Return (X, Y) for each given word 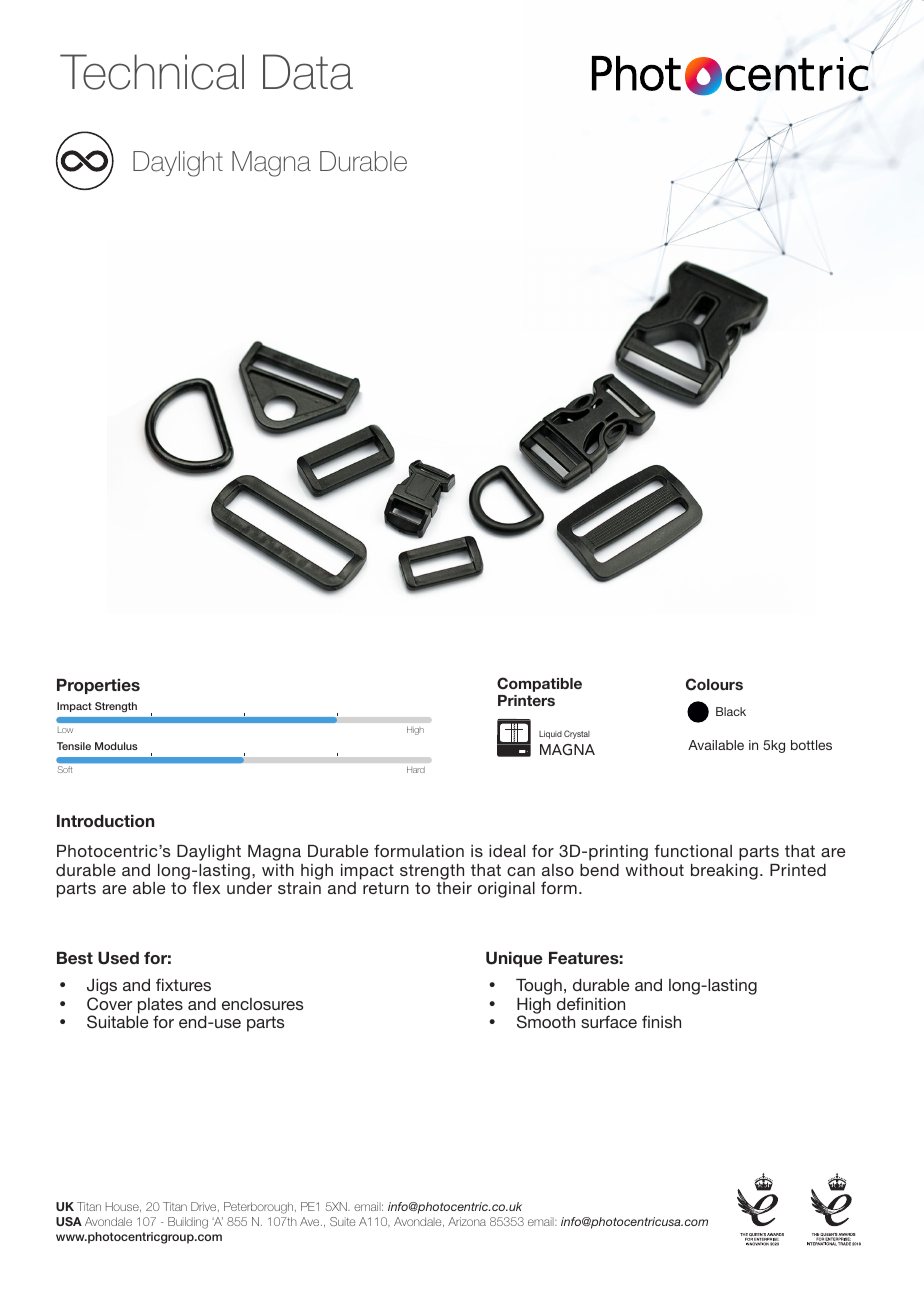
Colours (714, 684)
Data (308, 72)
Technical (152, 72)
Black (731, 711)
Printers (526, 700)
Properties (98, 686)
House (123, 1207)
